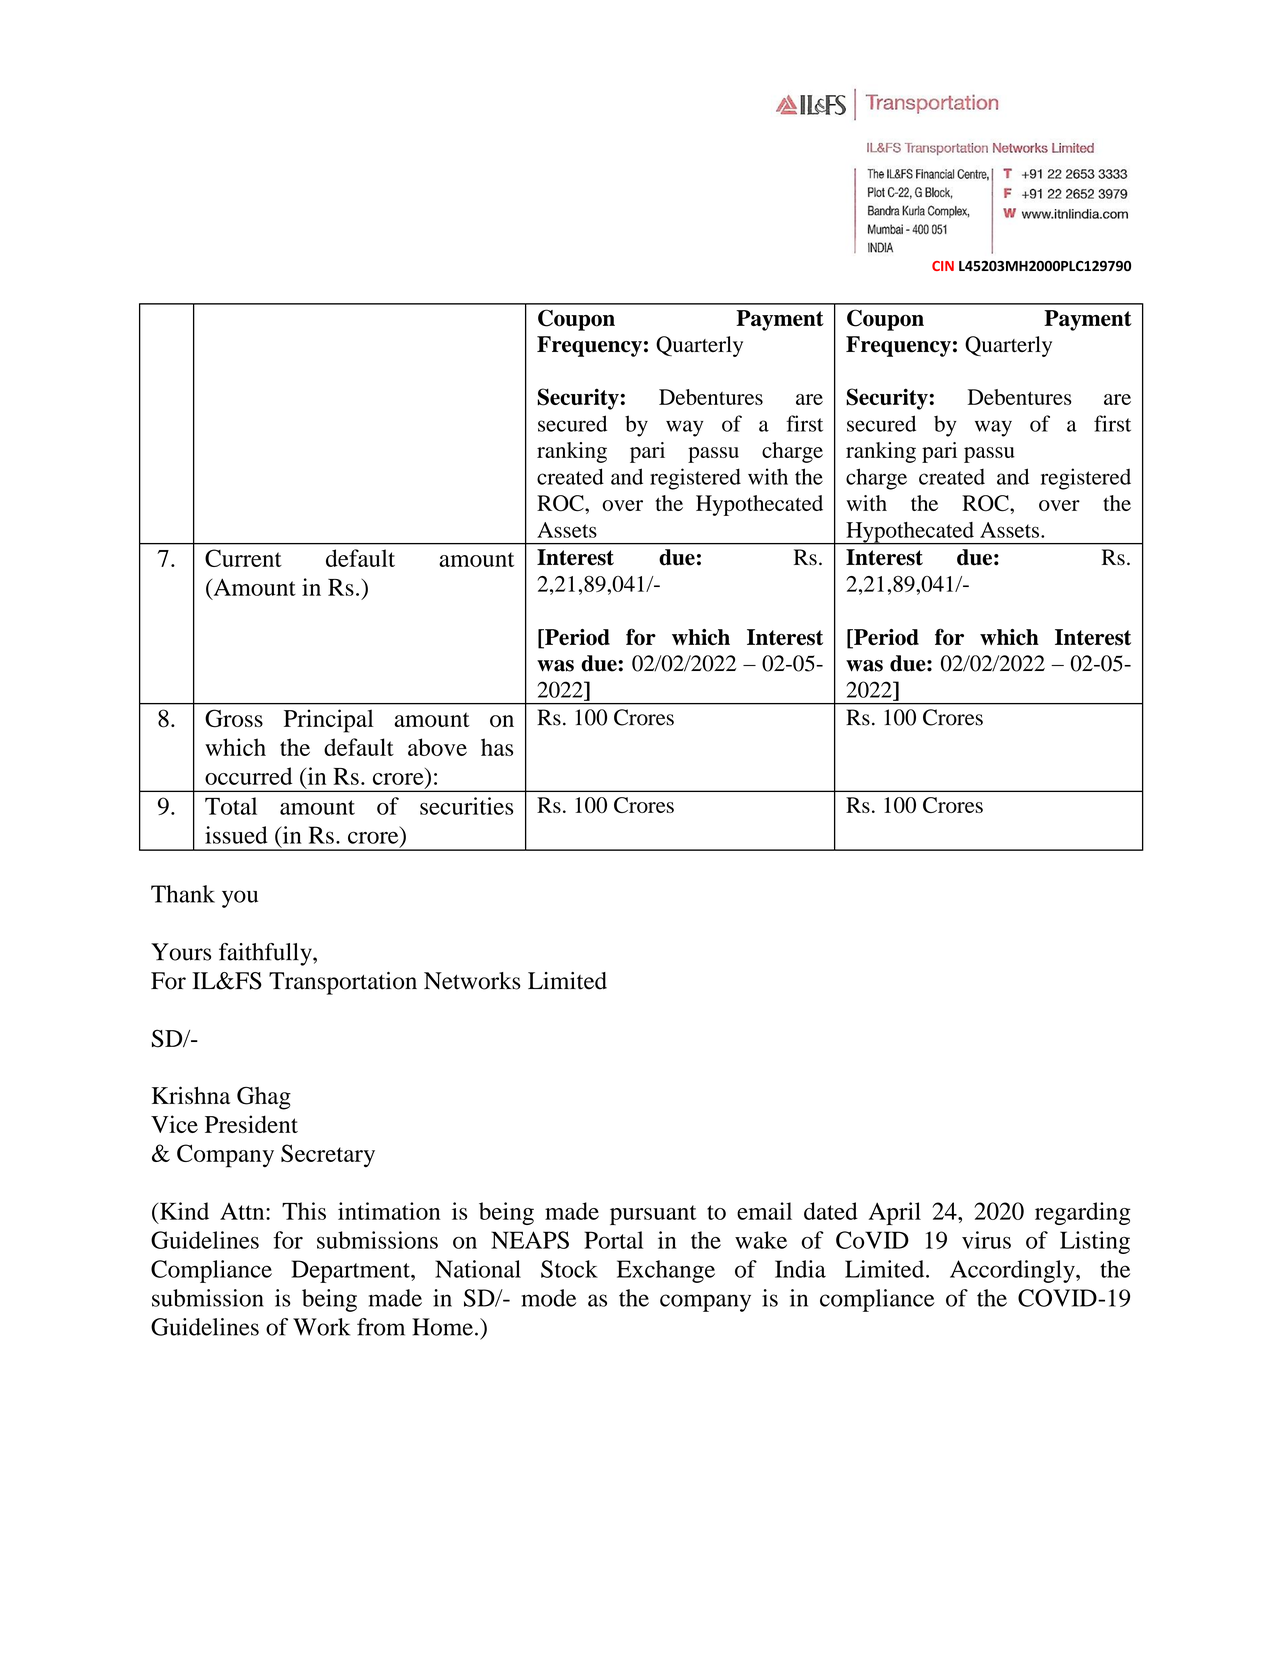  What do you see at coordinates (497, 747) in the page?
I see `has` at bounding box center [497, 747].
